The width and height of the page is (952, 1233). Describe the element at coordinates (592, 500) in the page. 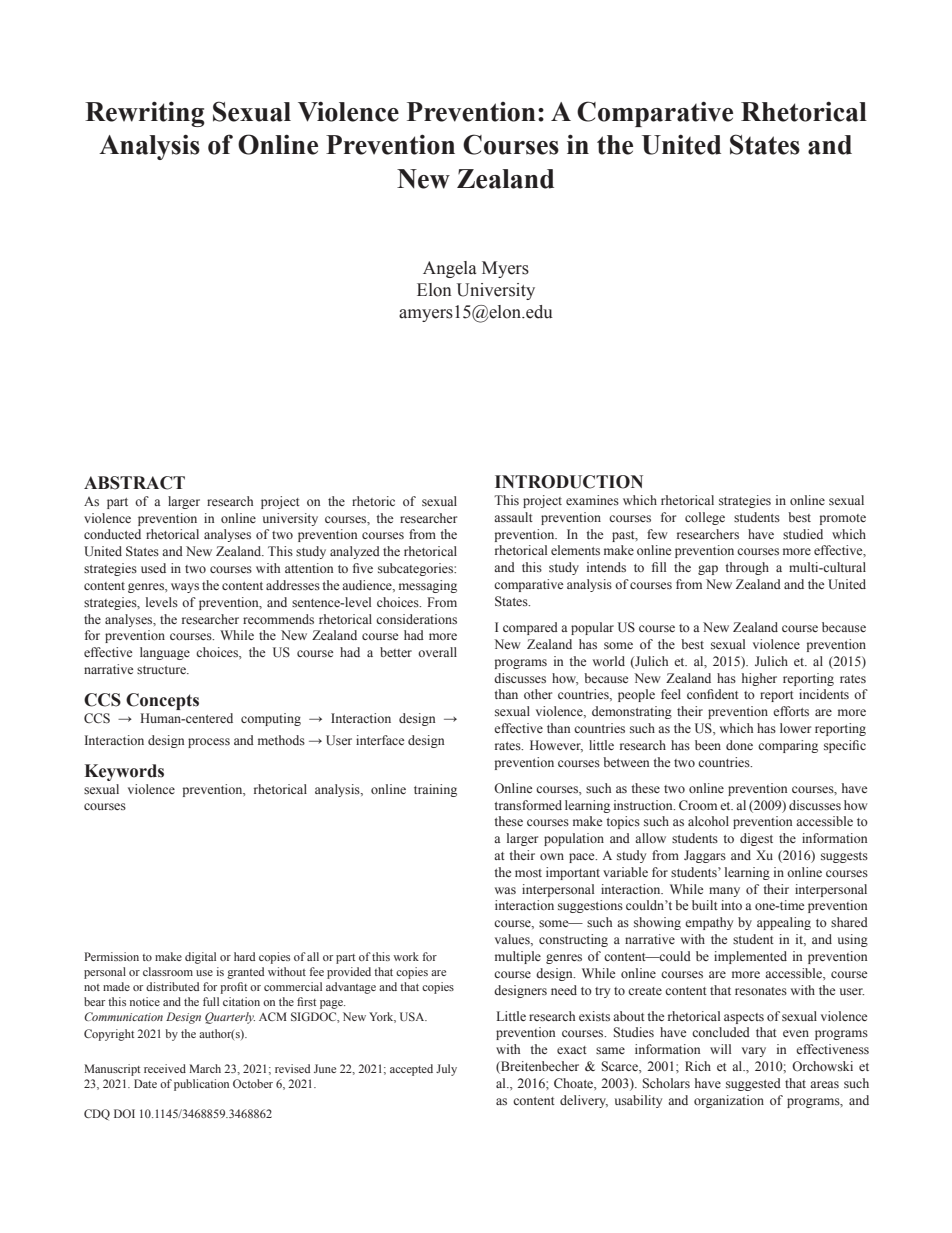

I see `examines` at that location.
